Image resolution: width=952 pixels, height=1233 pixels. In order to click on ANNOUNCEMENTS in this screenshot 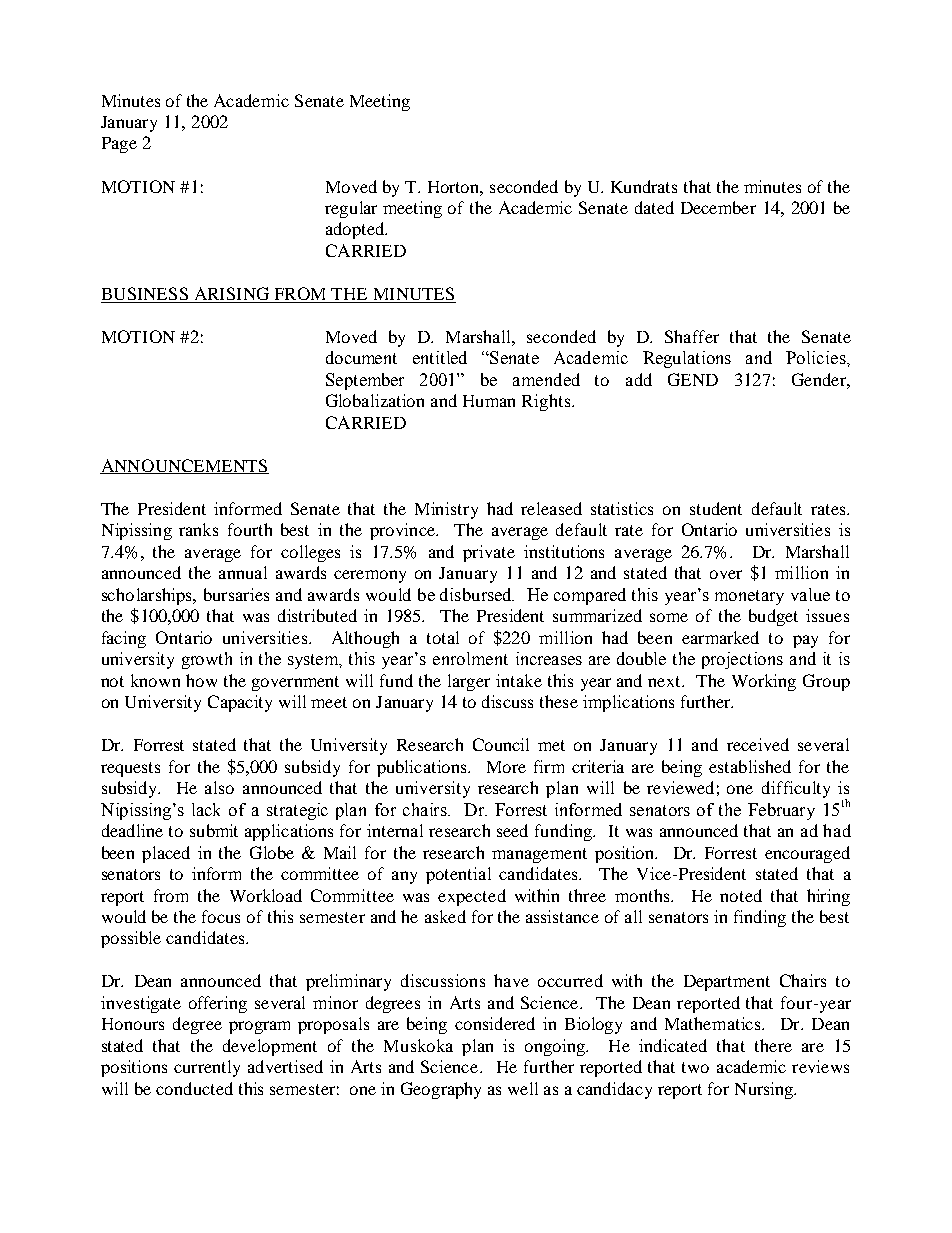, I will do `click(184, 466)`.
